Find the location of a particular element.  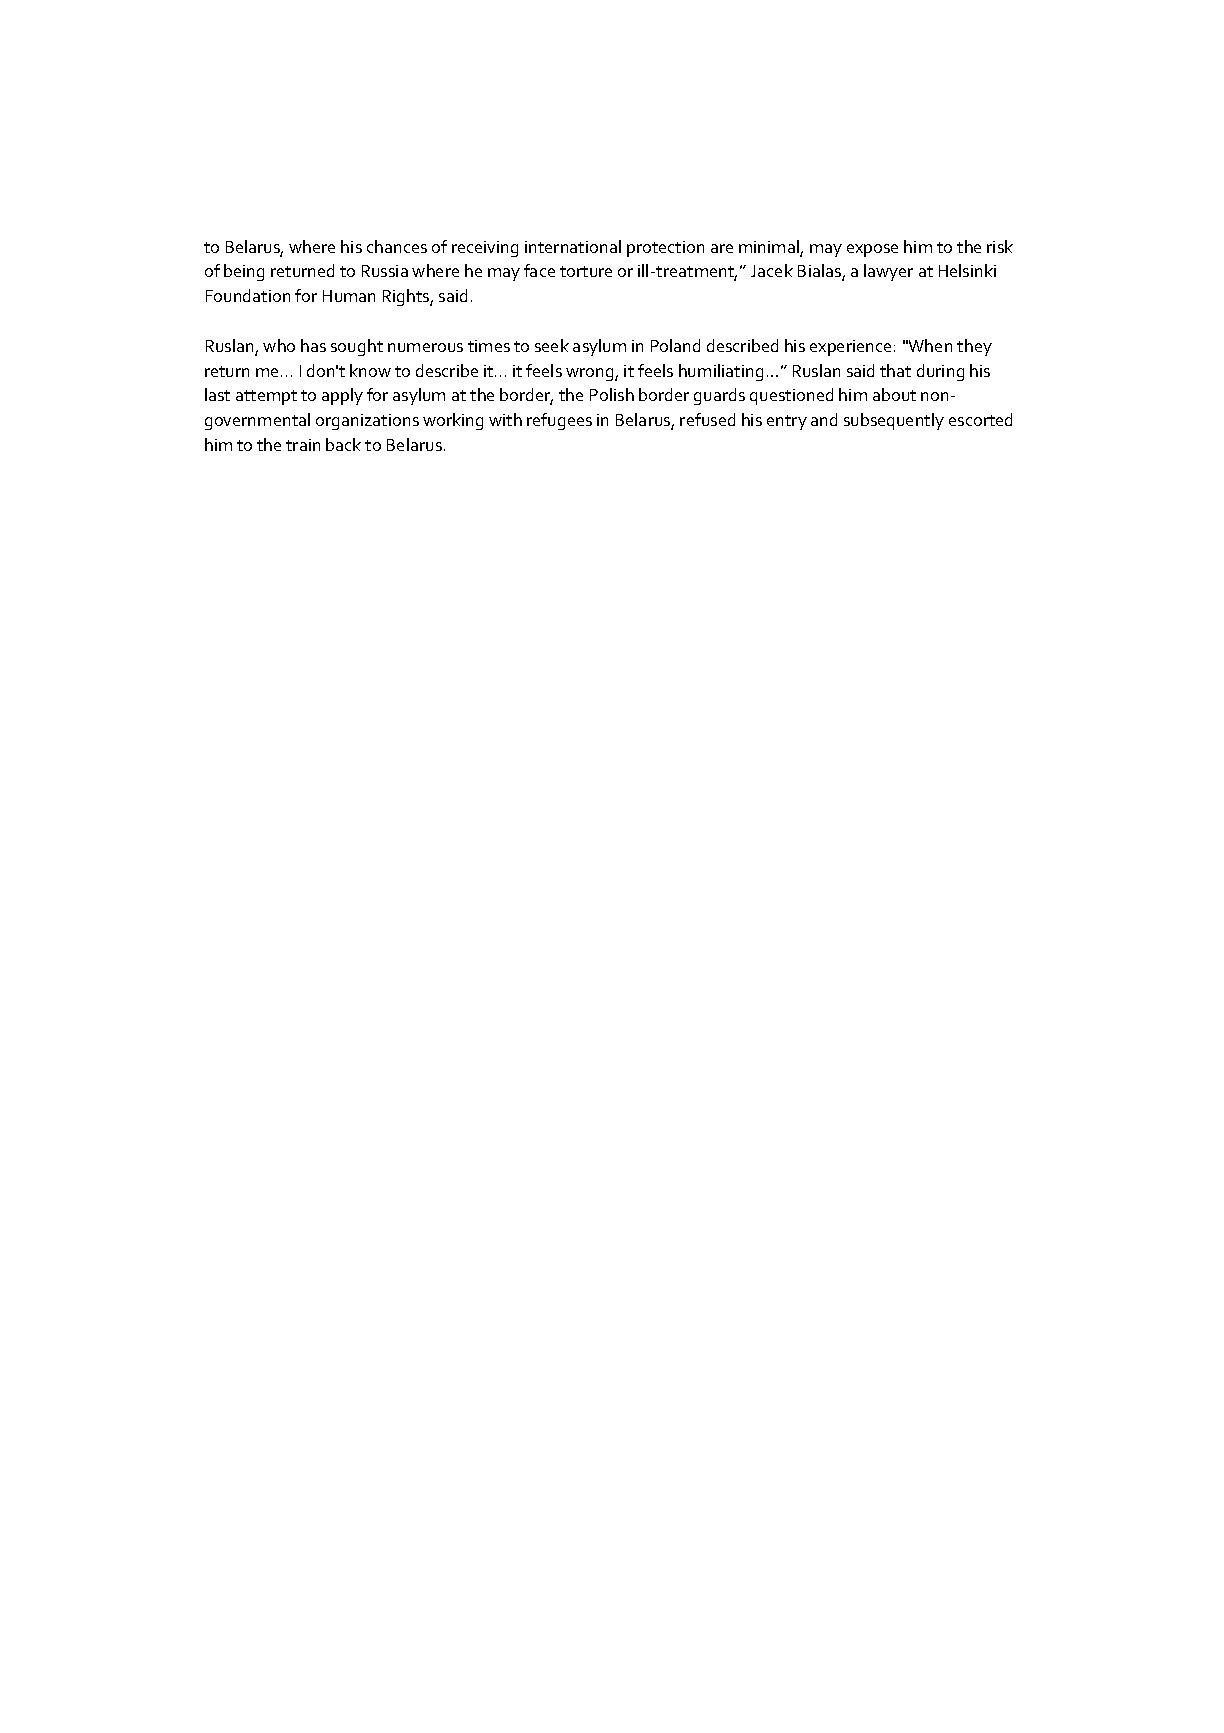

Human is located at coordinates (349, 296).
